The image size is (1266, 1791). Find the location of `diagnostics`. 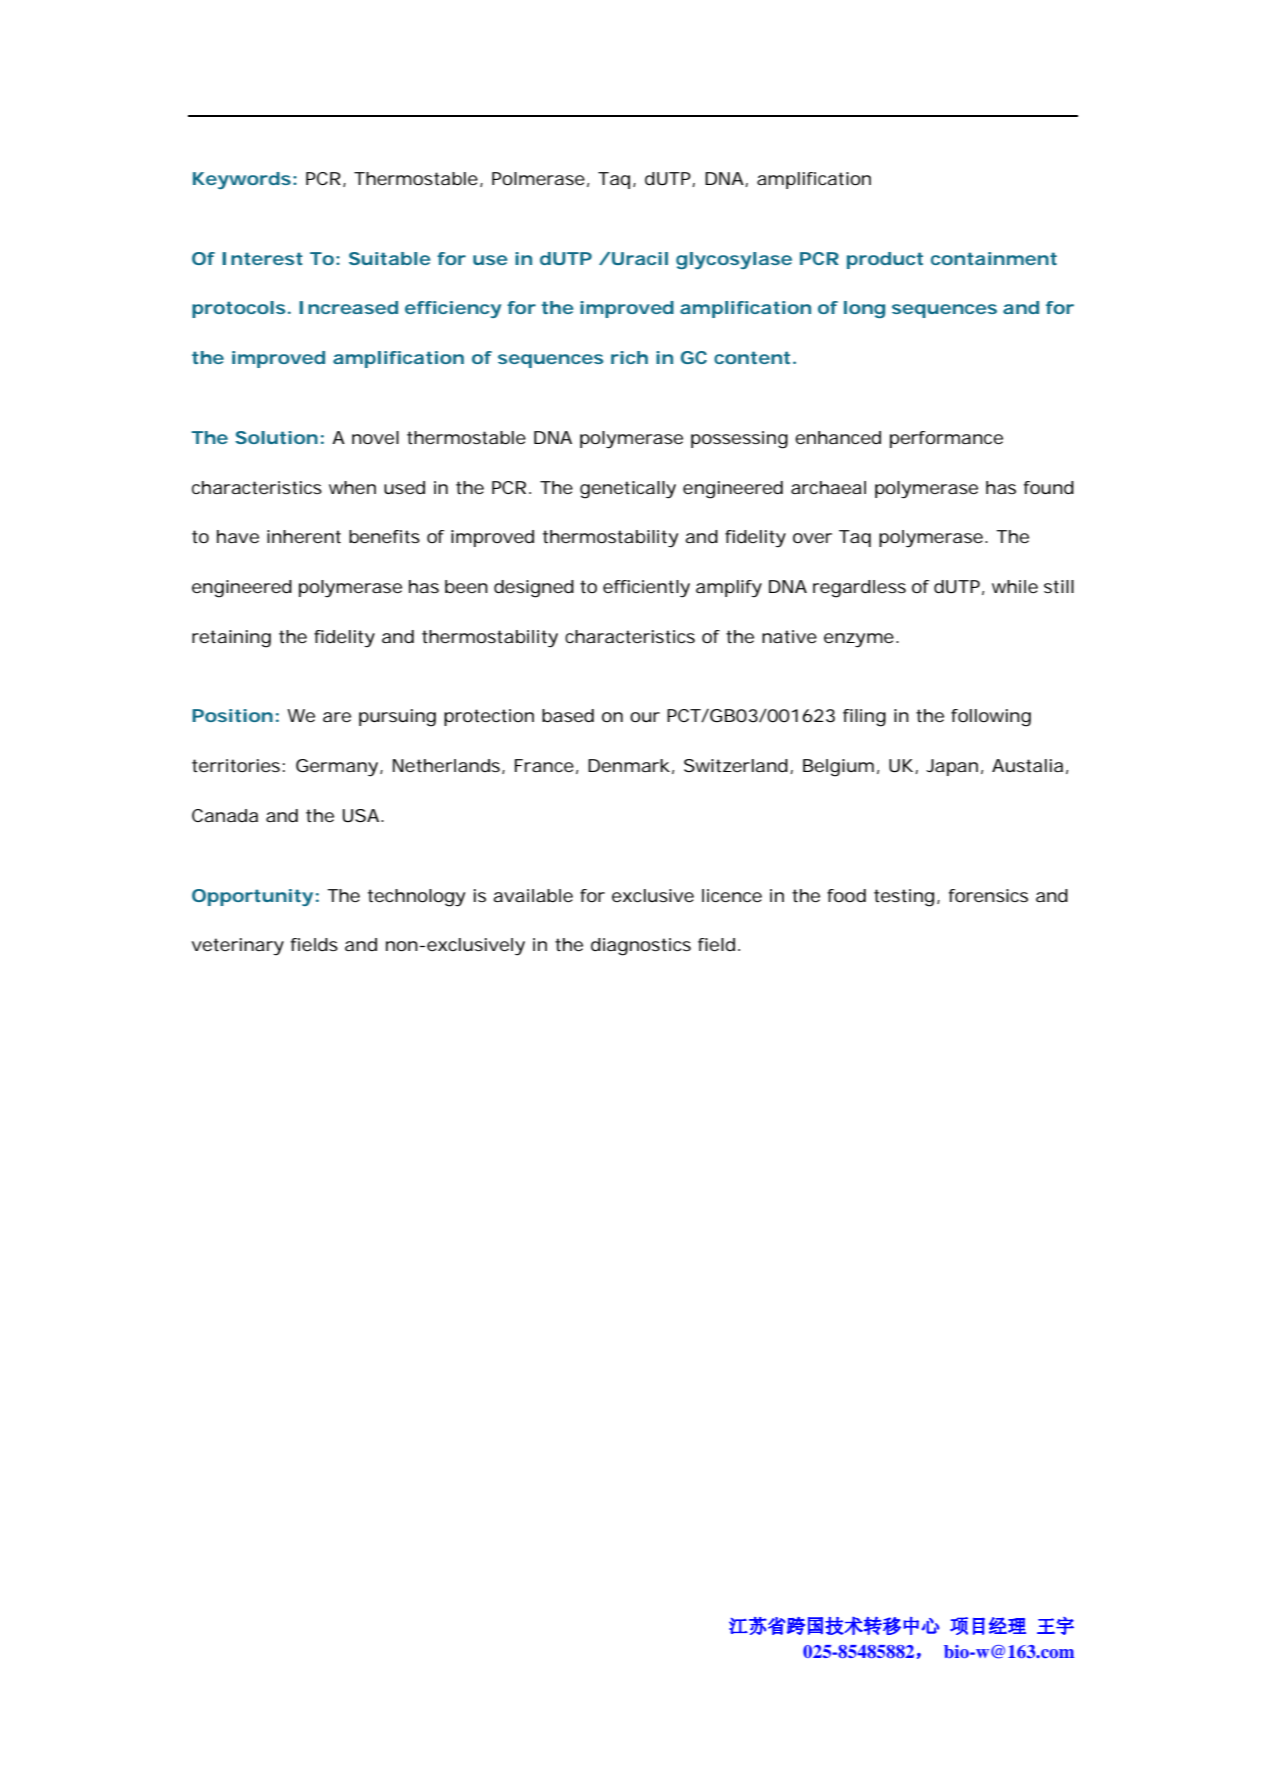

diagnostics is located at coordinates (641, 947).
